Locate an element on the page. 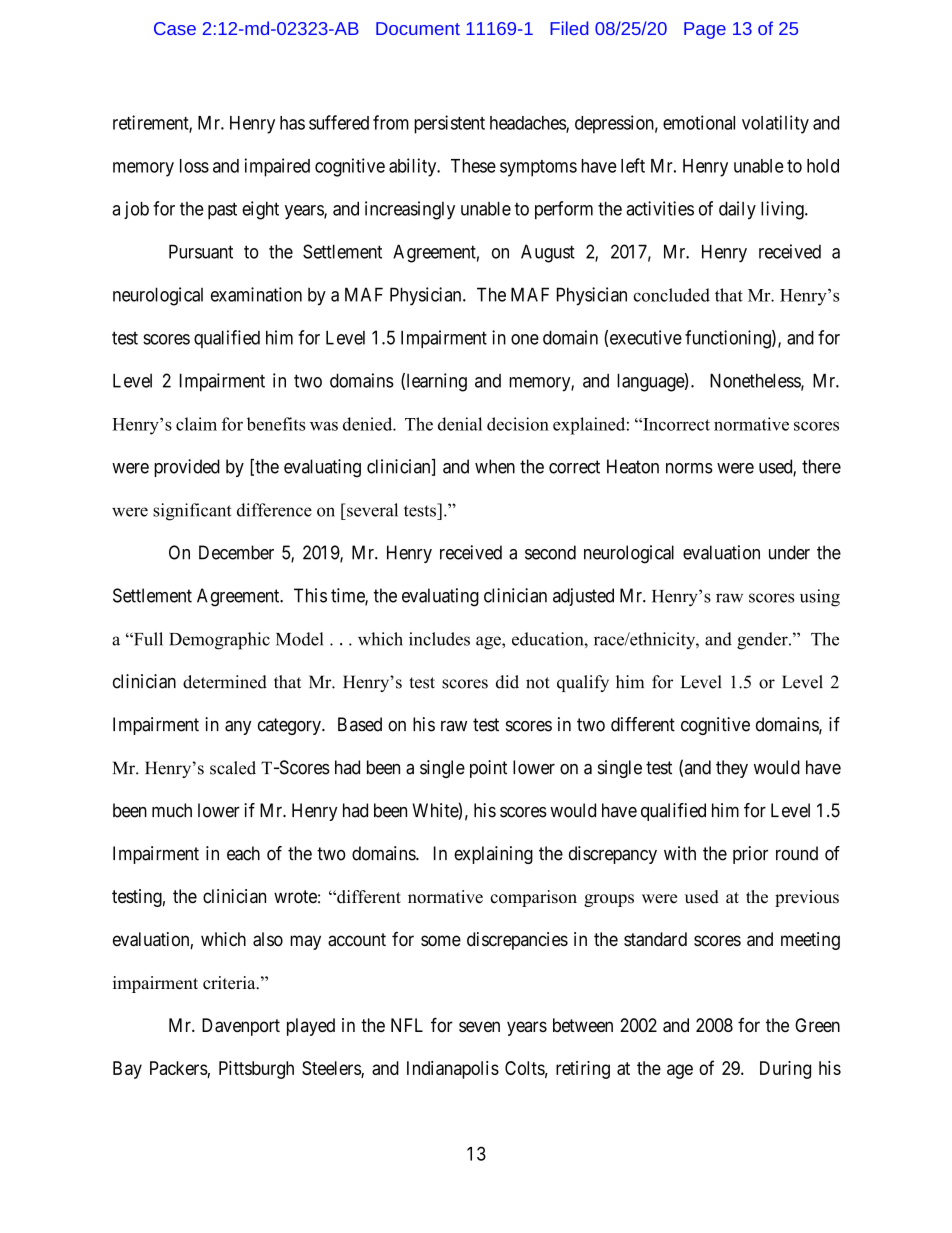  Document is located at coordinates (418, 28).
